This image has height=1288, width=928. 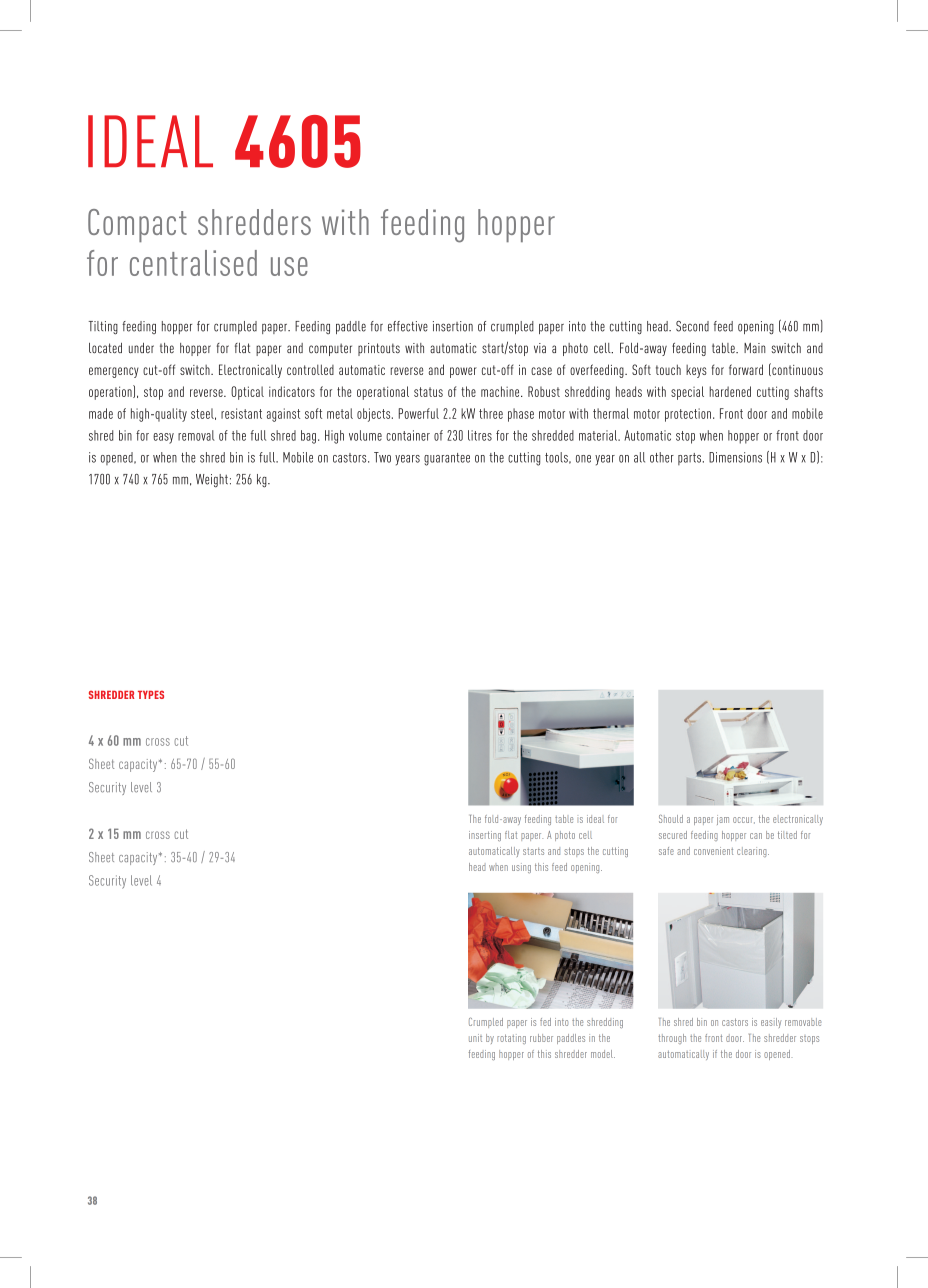 What do you see at coordinates (521, 868) in the image?
I see `using` at bounding box center [521, 868].
